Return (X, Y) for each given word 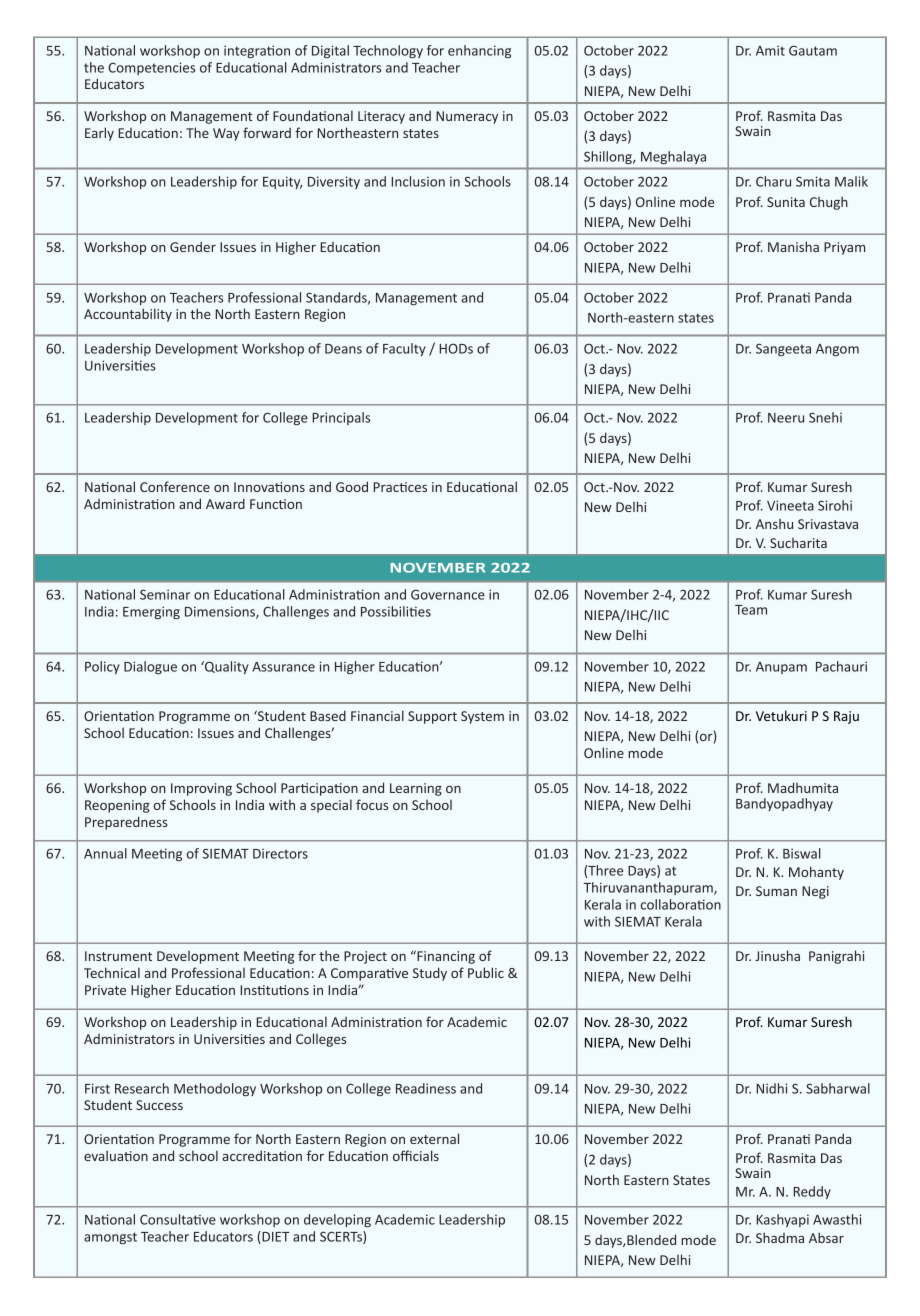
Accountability (128, 315)
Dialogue (150, 667)
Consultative (178, 1219)
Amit (770, 50)
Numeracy (467, 117)
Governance (448, 595)
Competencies (151, 68)
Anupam (781, 668)
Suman (776, 891)
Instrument (118, 956)
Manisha (793, 246)
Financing (445, 957)
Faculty (404, 349)
